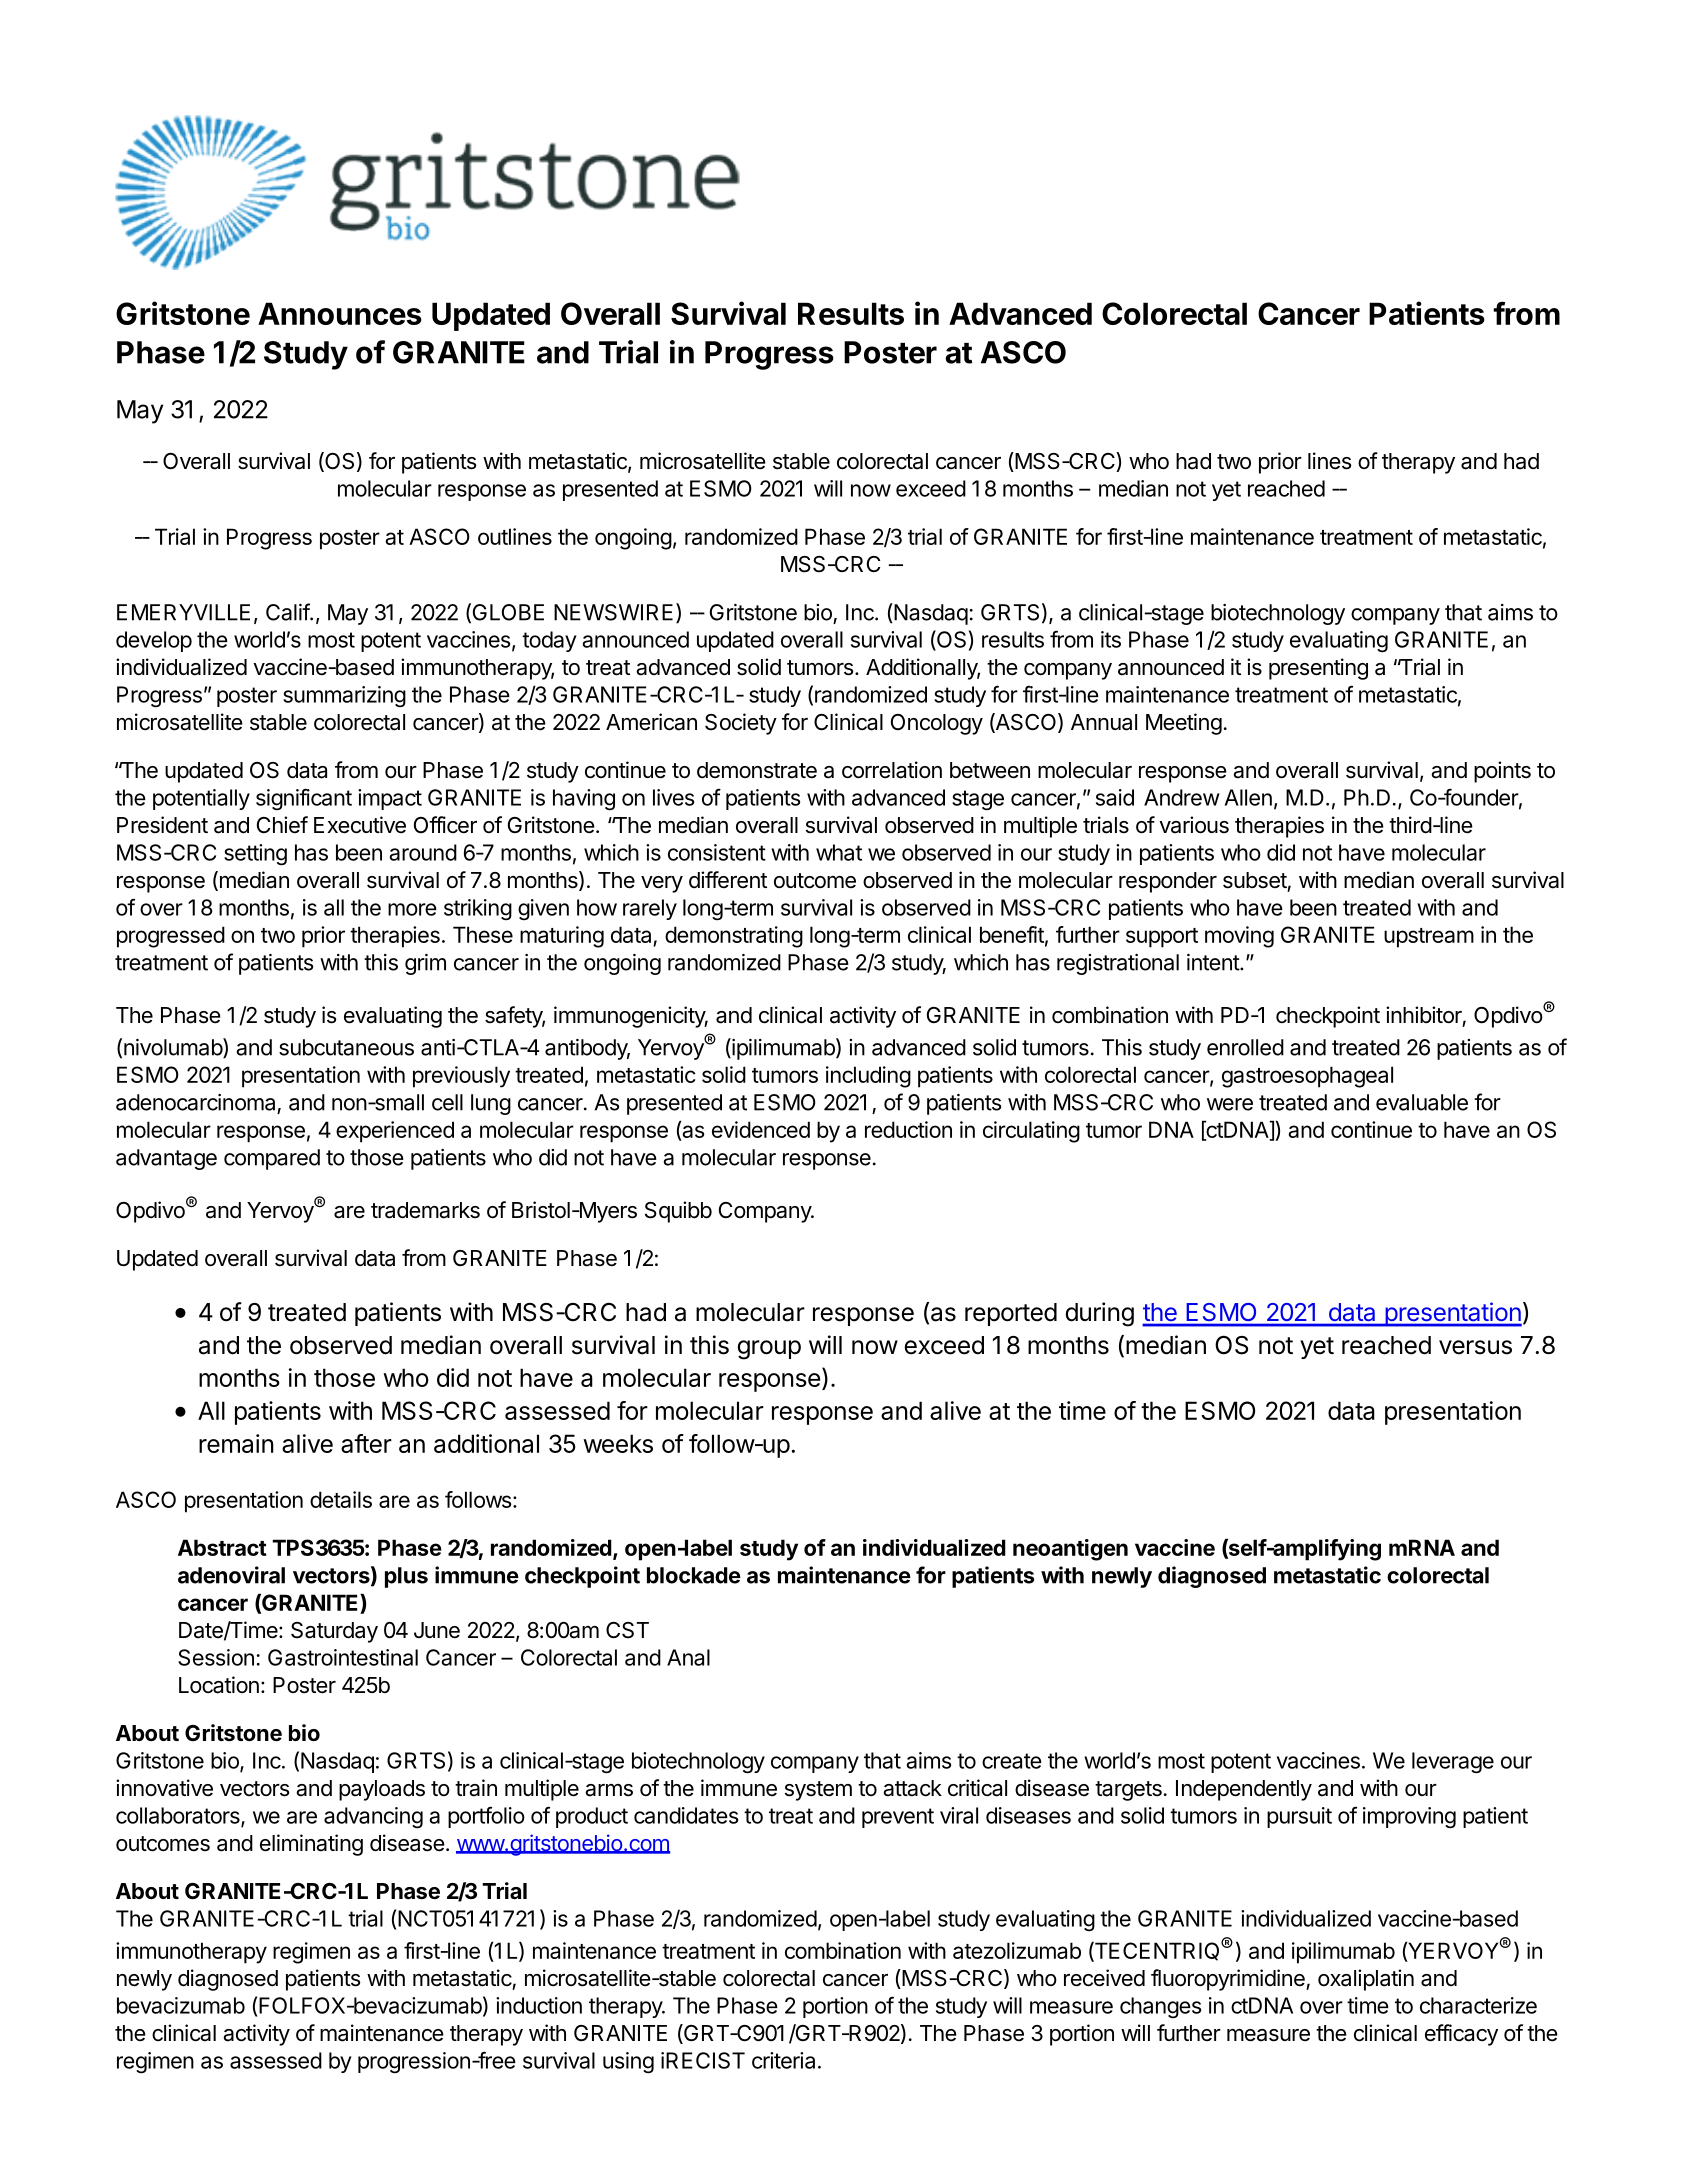 This page has height=2175, width=1681. What do you see at coordinates (1230, 1104) in the page?
I see `were` at bounding box center [1230, 1104].
